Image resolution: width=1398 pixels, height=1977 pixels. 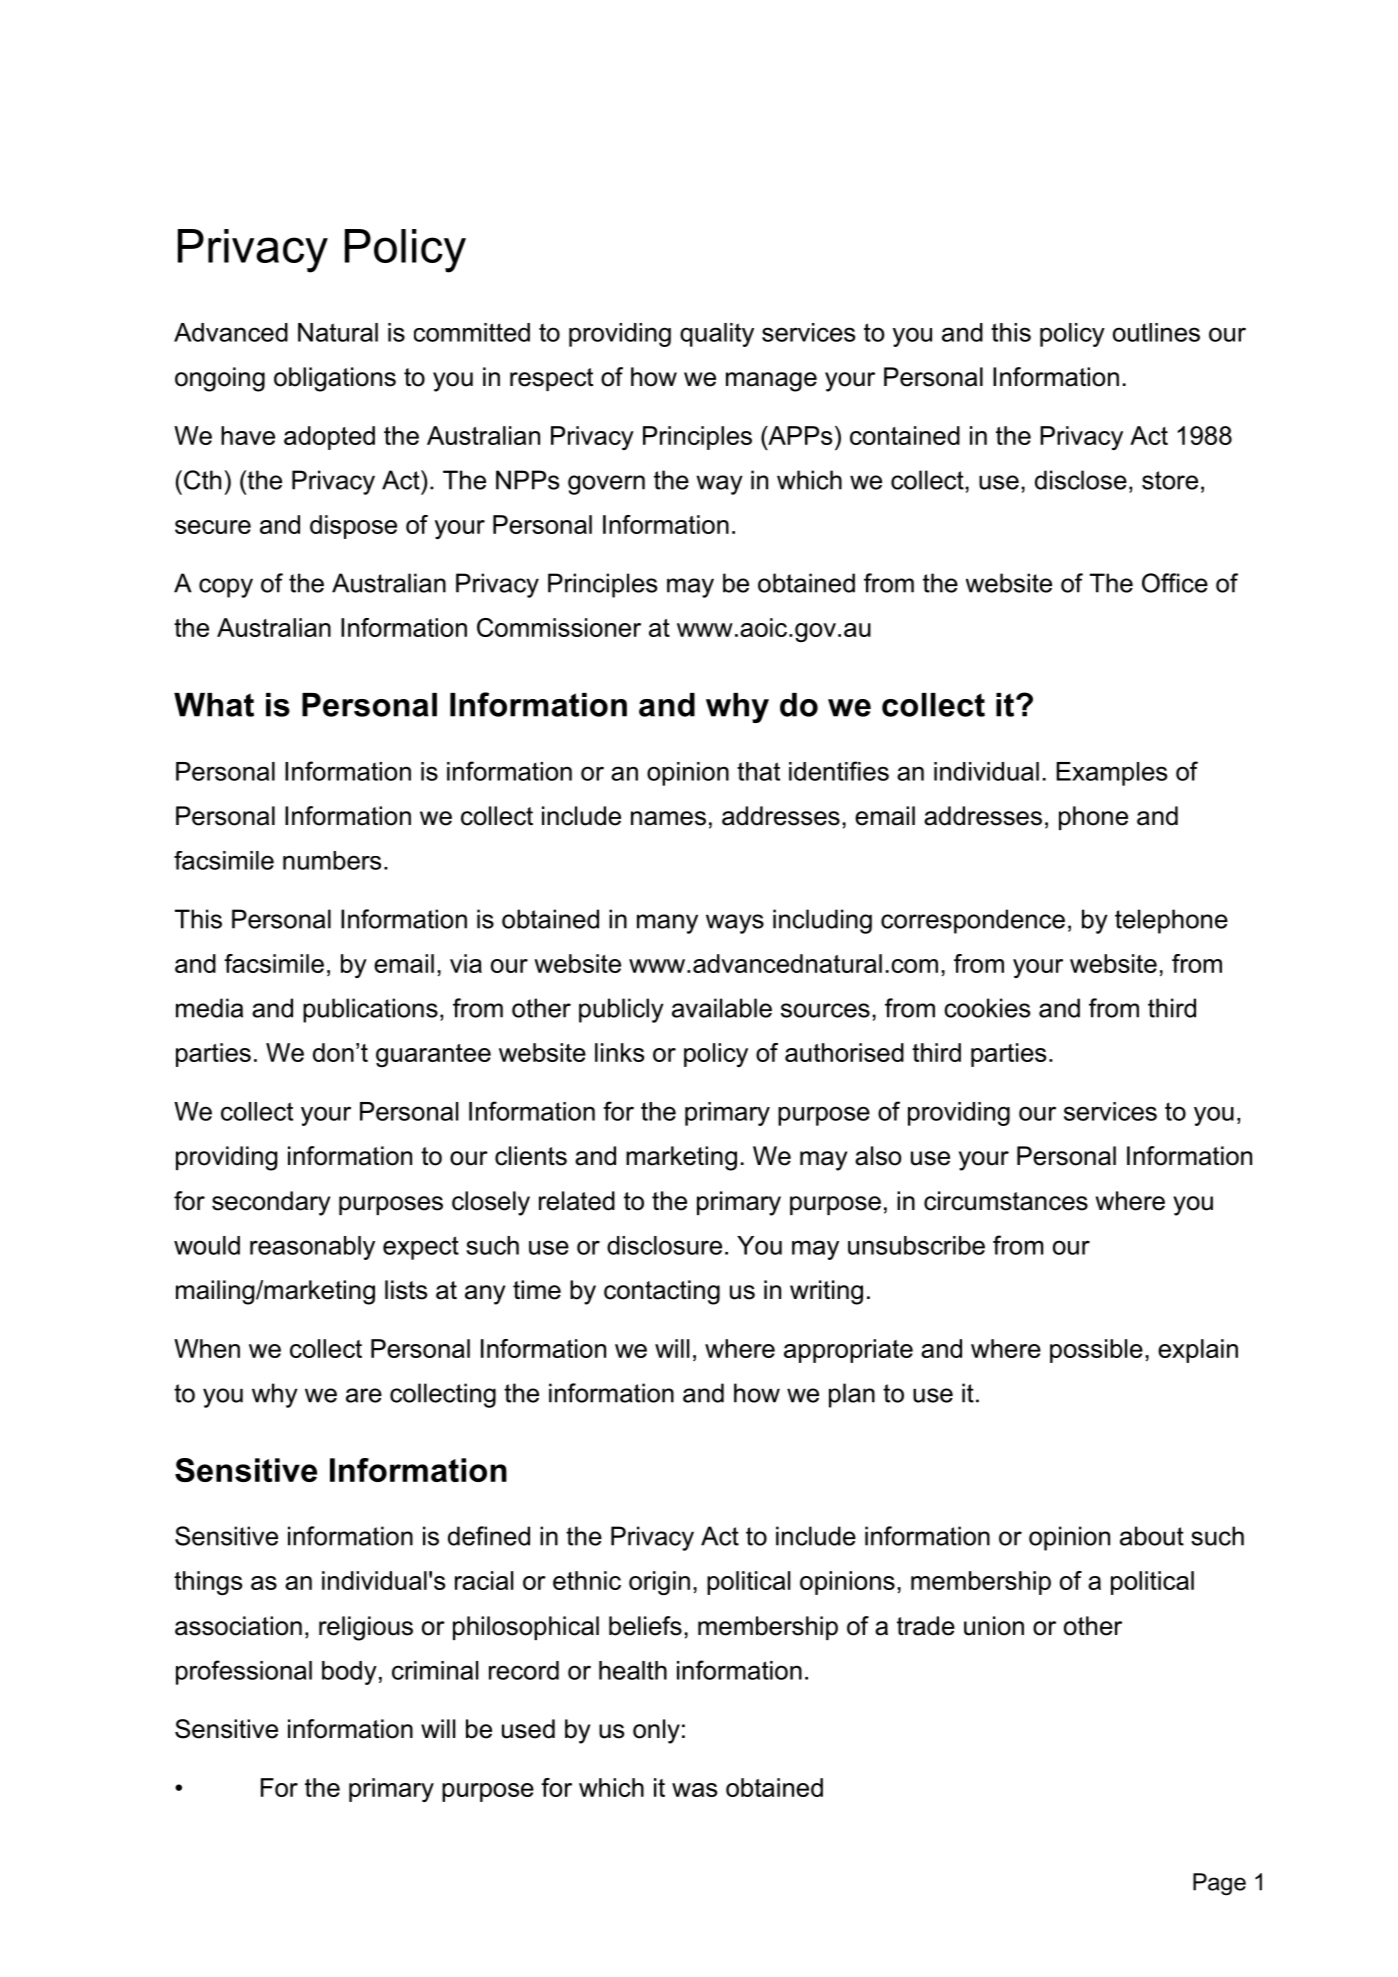 What do you see at coordinates (694, 1790) in the screenshot?
I see `was` at bounding box center [694, 1790].
